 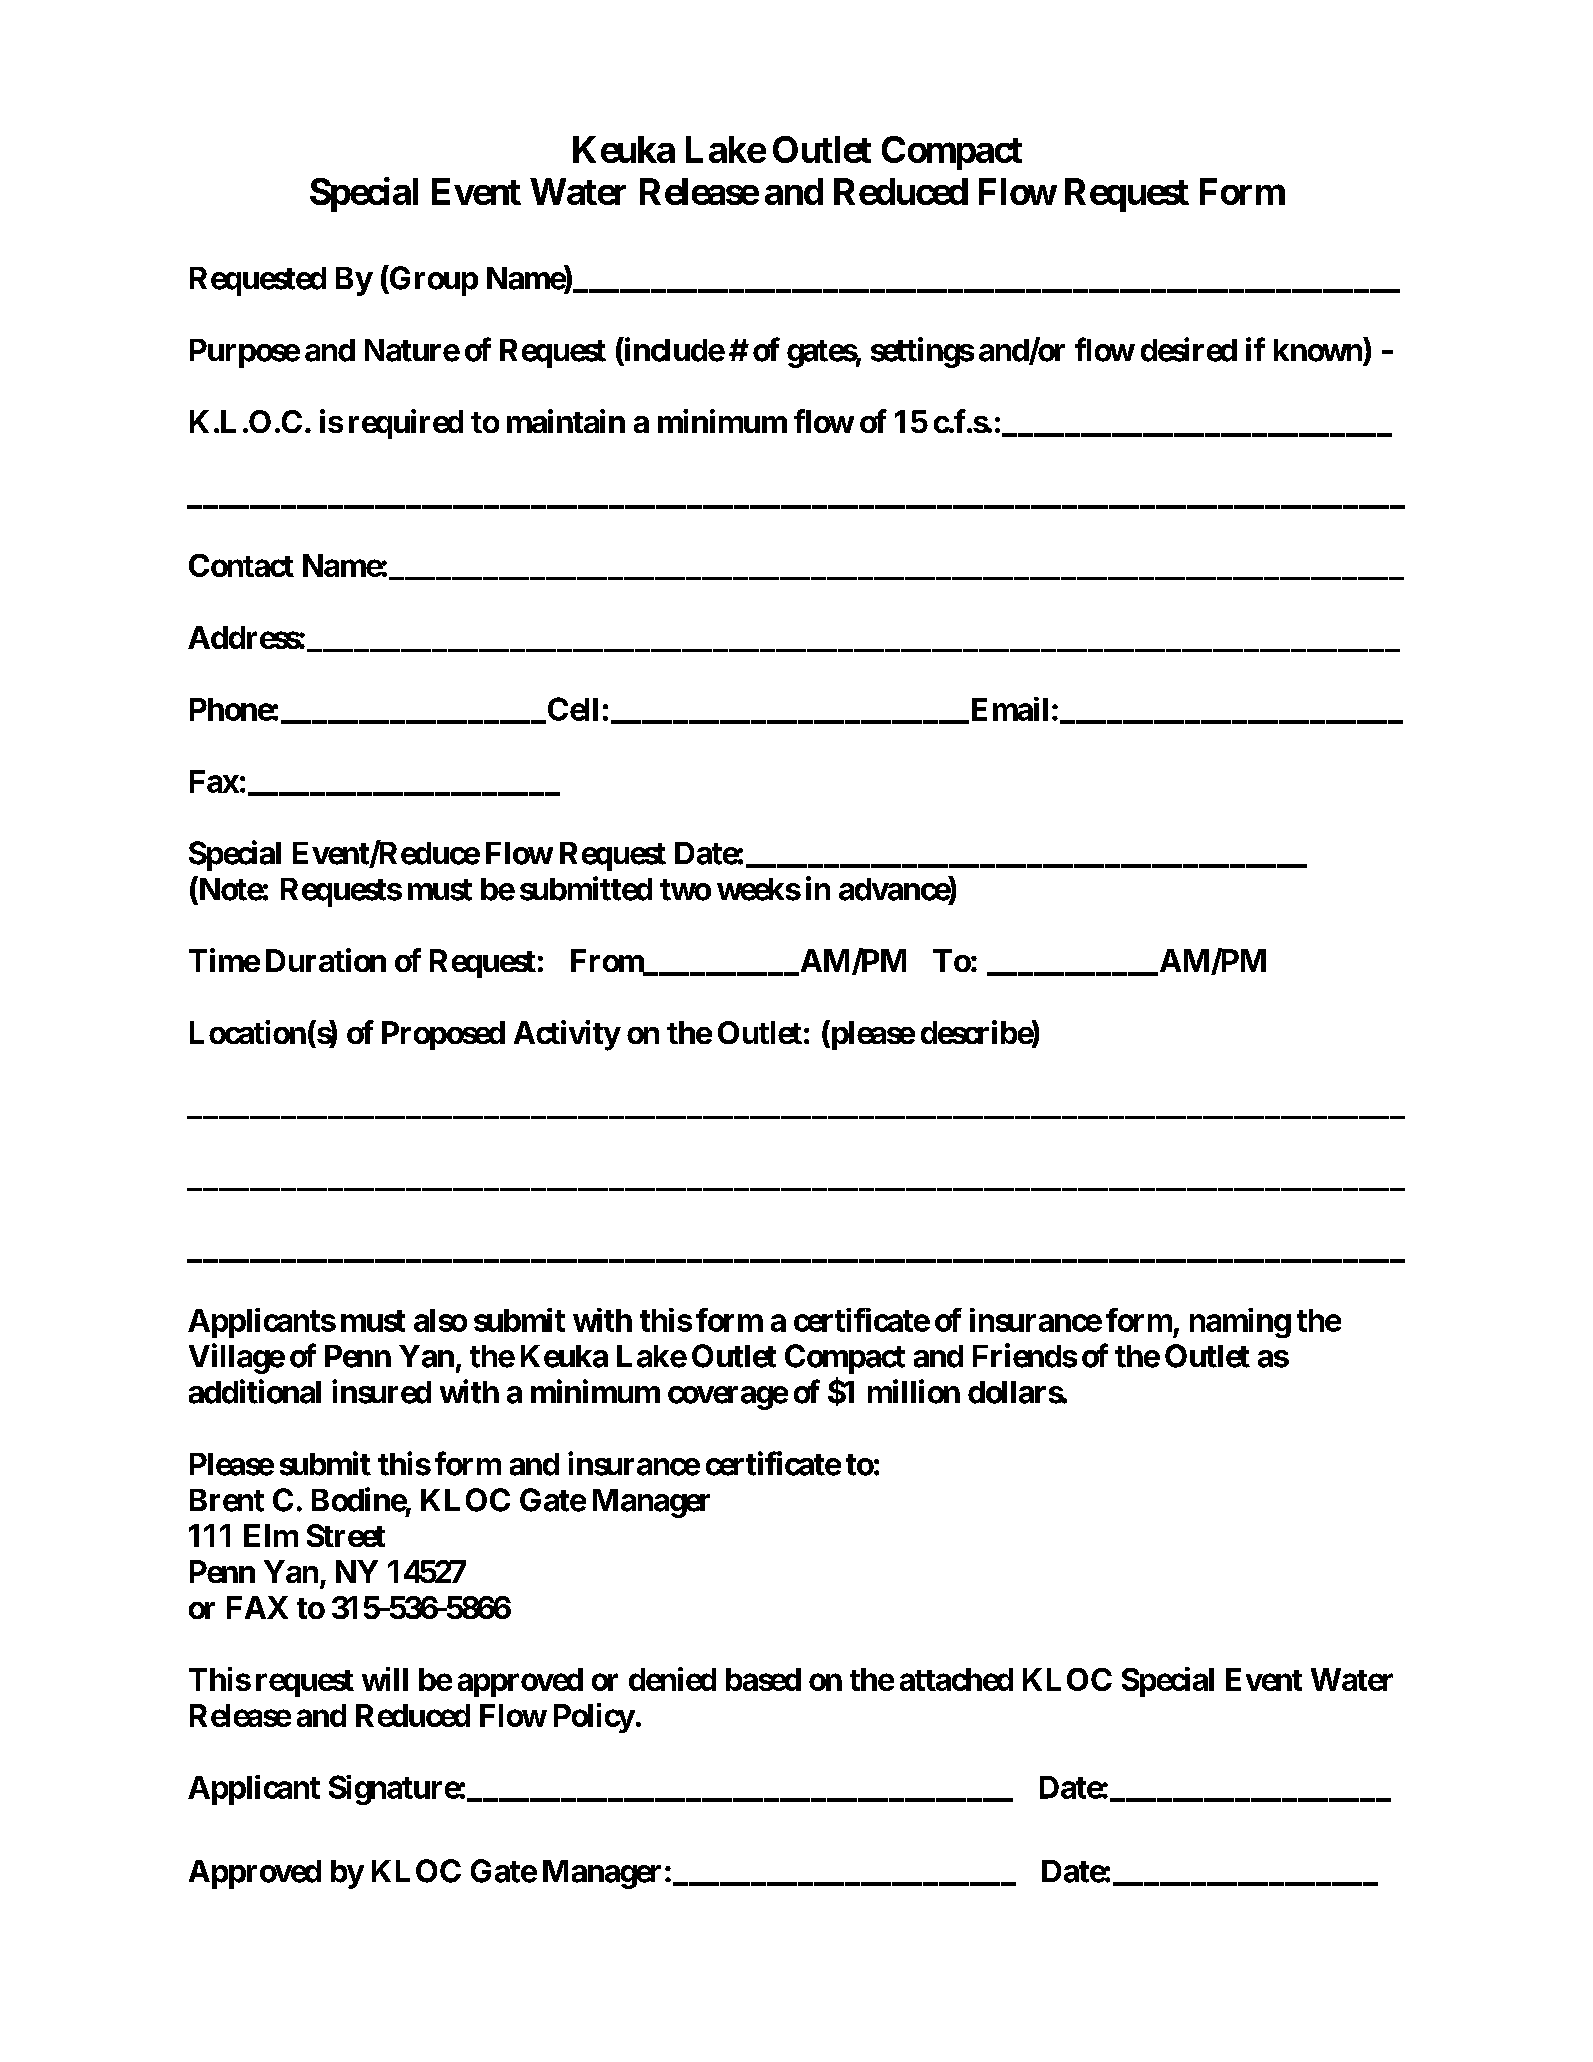 What do you see at coordinates (443, 1035) in the screenshot?
I see `Proposed` at bounding box center [443, 1035].
